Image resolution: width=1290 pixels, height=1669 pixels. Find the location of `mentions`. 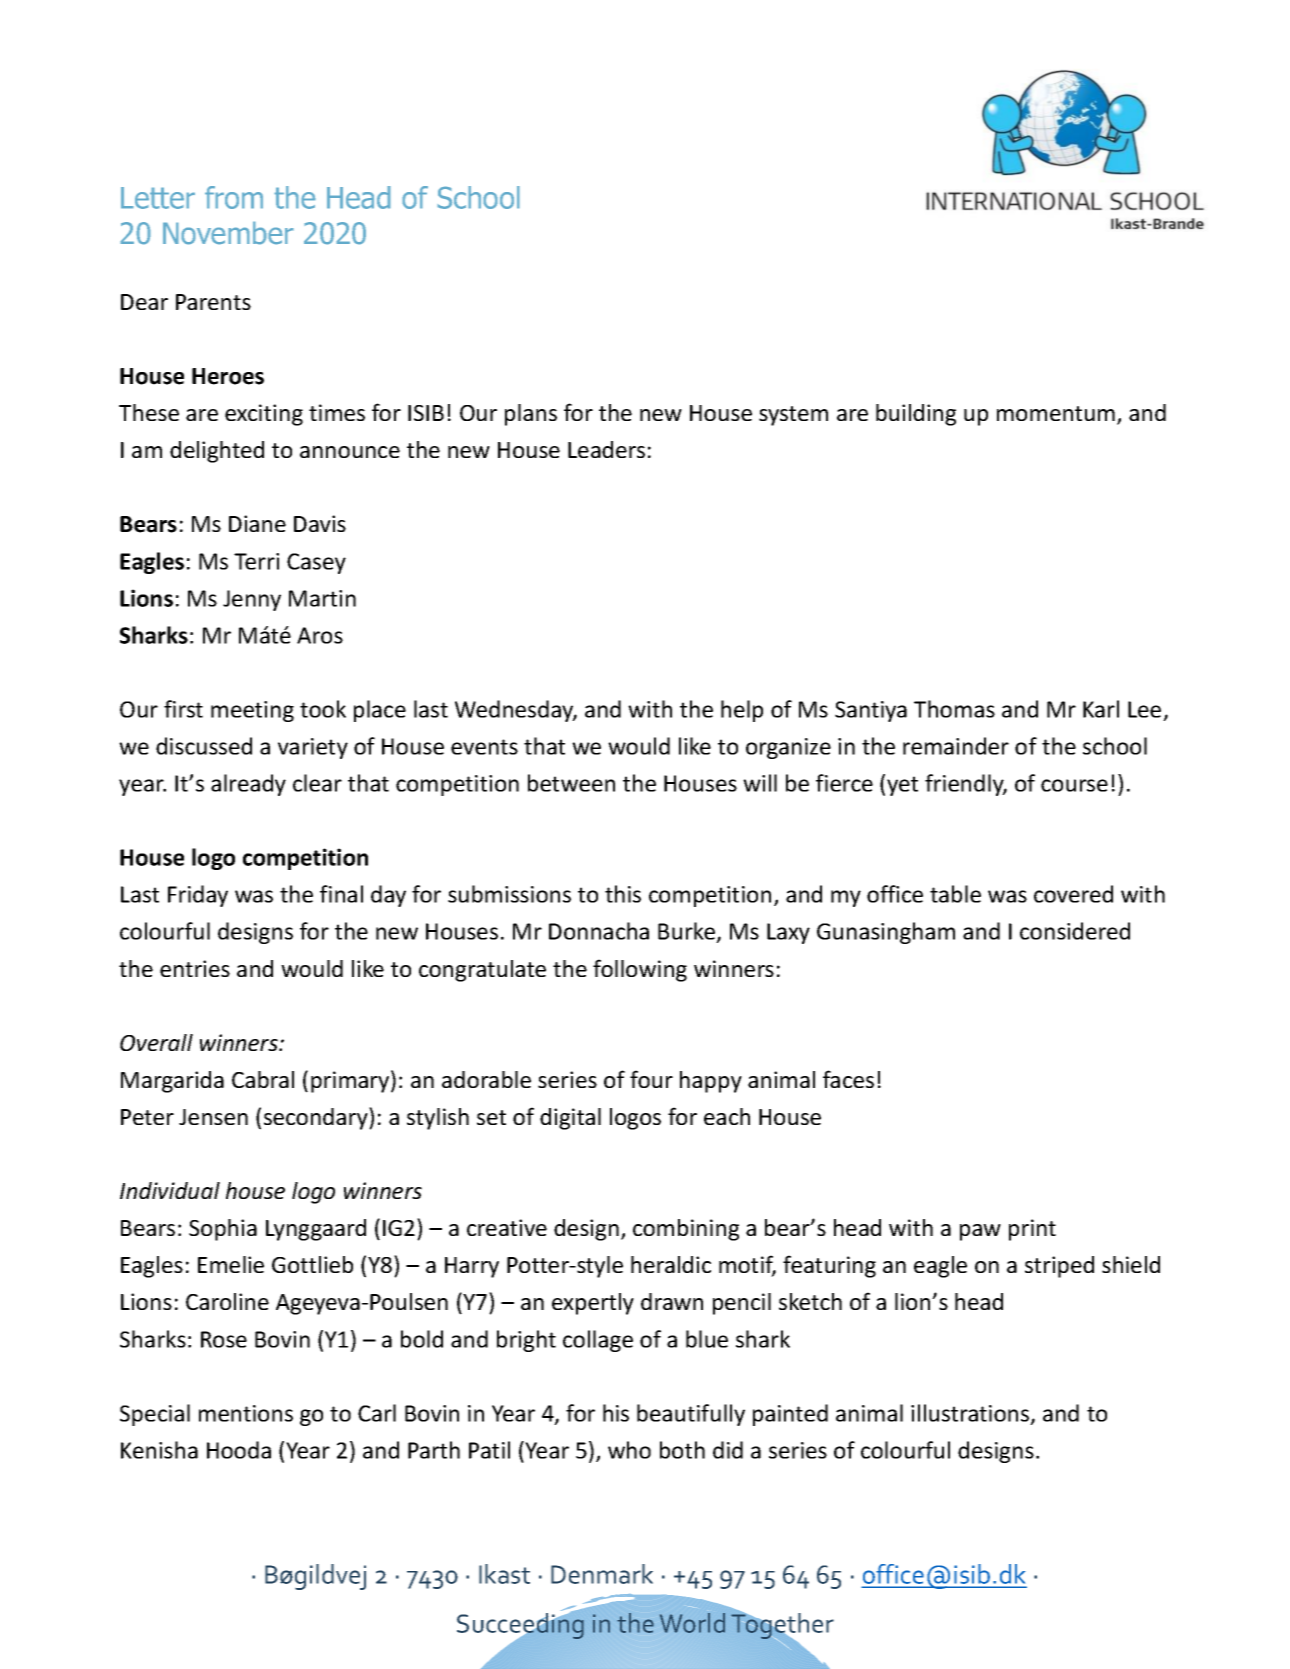

mentions is located at coordinates (246, 1413).
